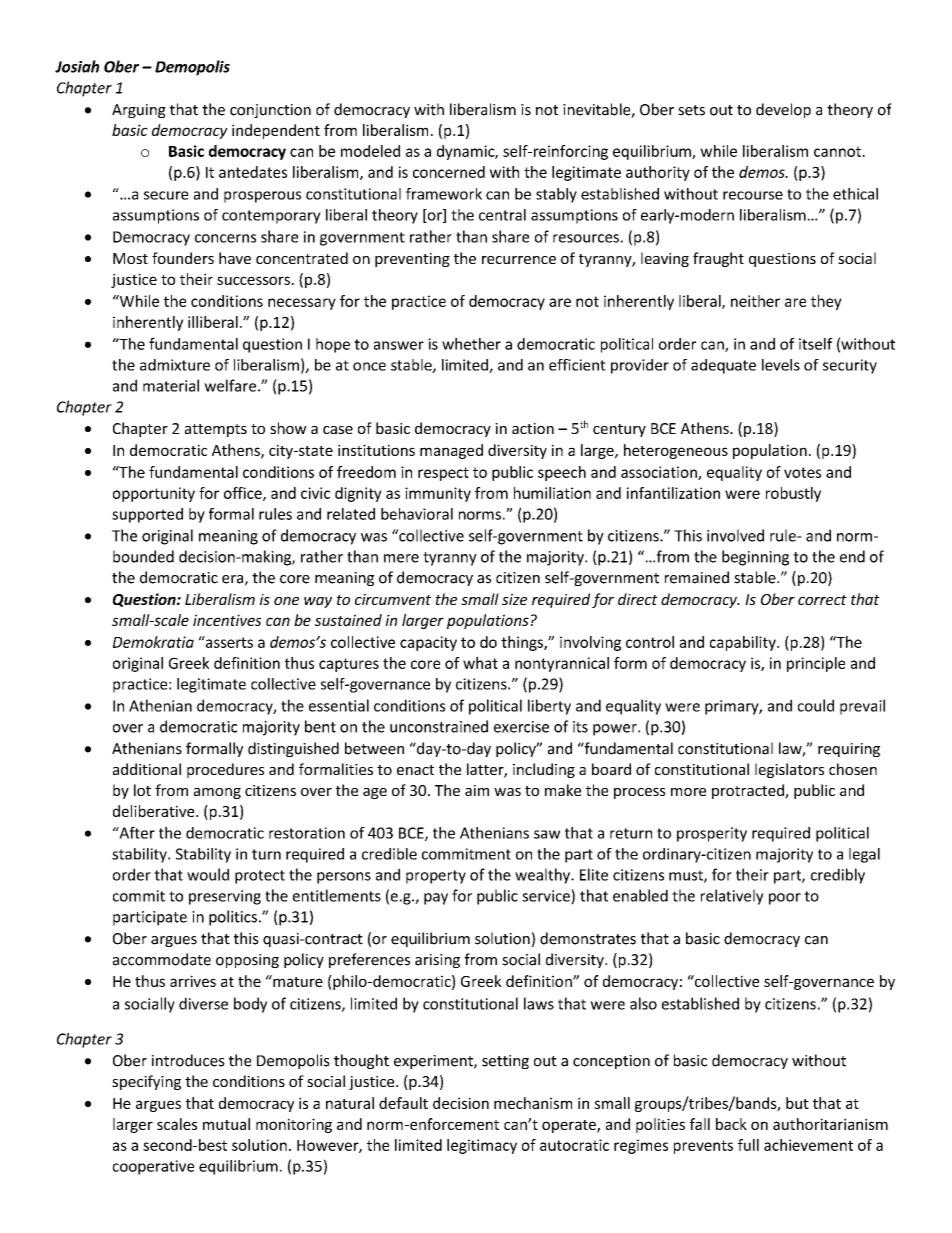  I want to click on Arguing, so click(139, 111).
